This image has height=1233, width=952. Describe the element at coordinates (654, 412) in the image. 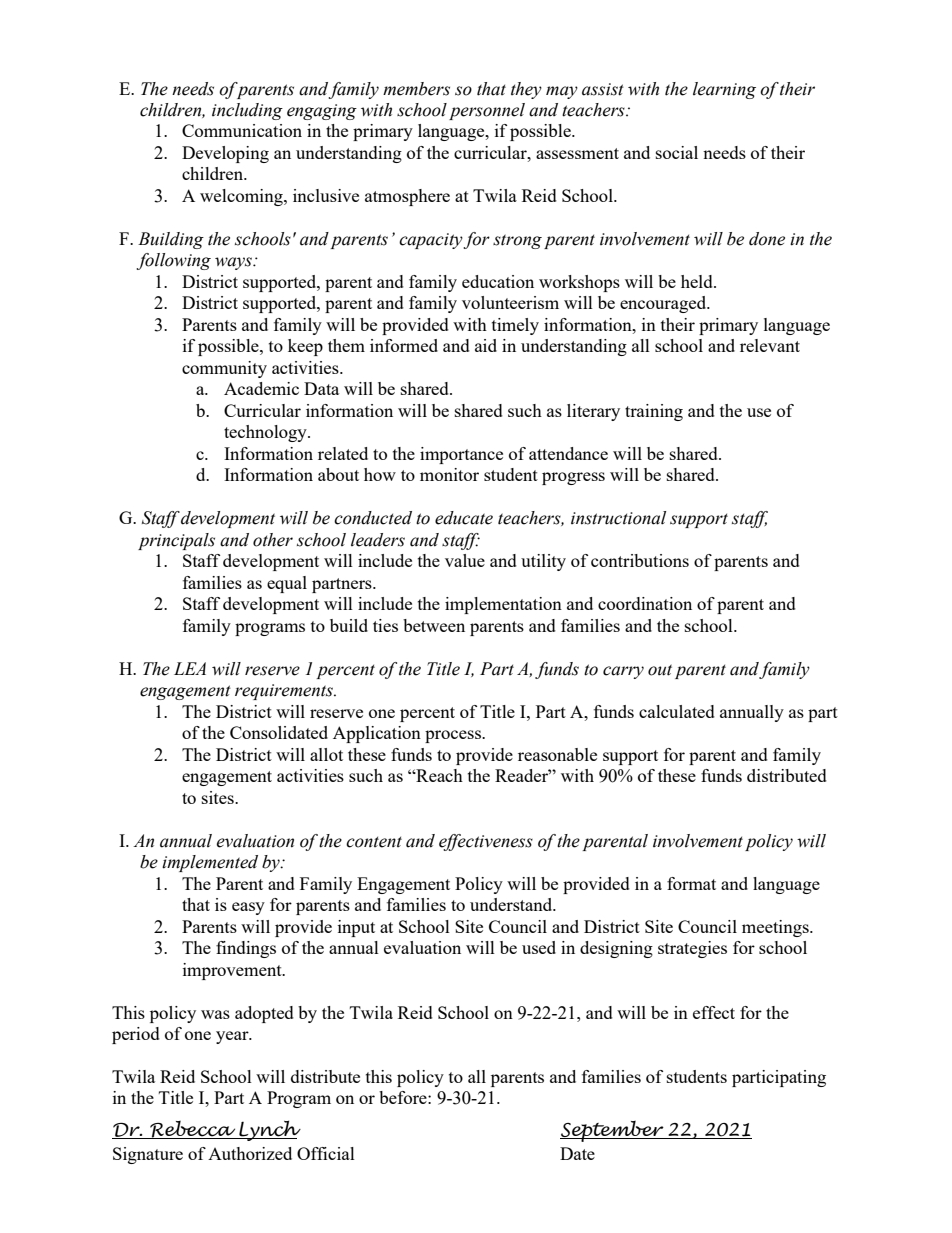

I see `training` at that location.
